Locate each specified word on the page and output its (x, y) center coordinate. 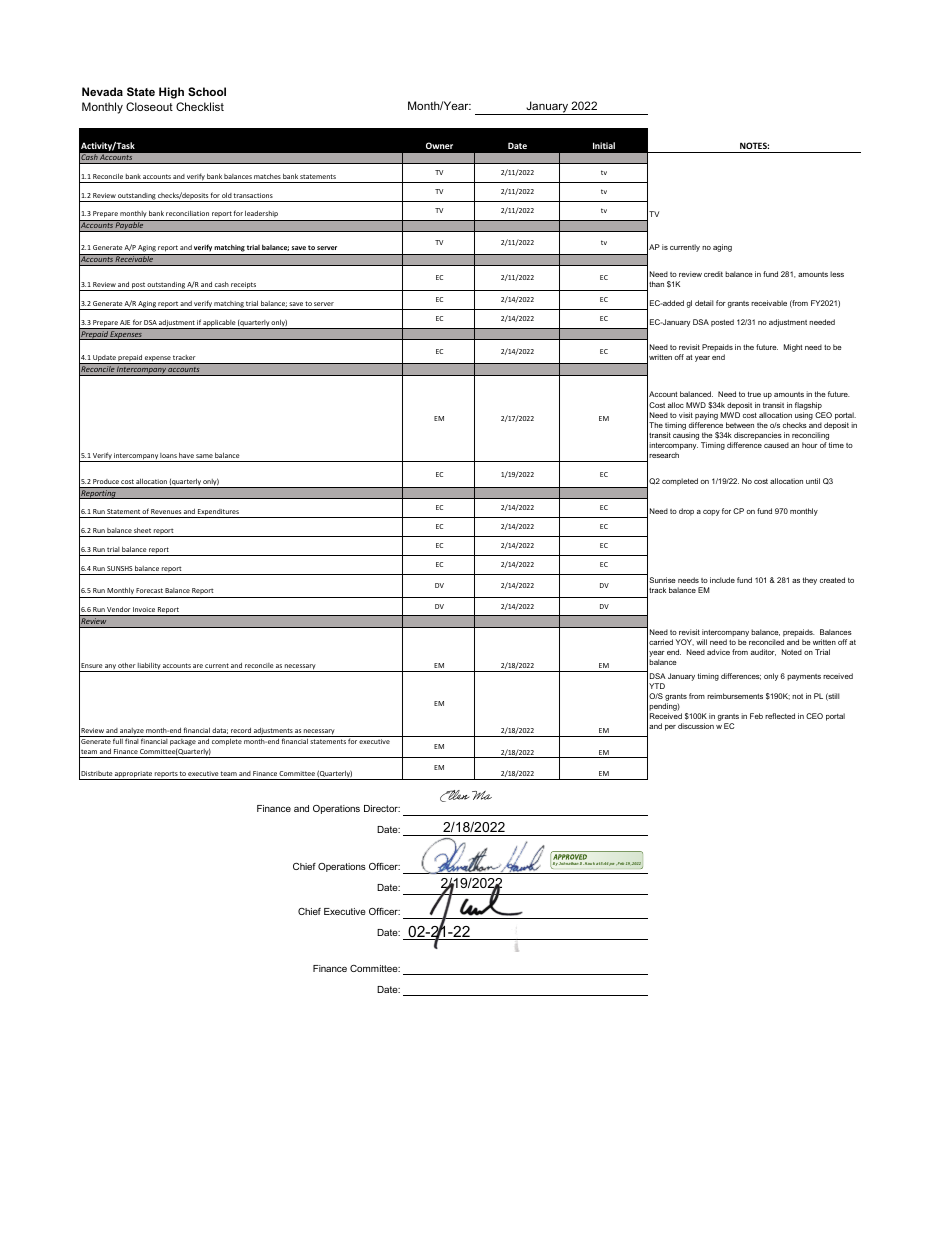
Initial (604, 145)
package (182, 741)
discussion (696, 726)
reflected (780, 716)
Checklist (200, 106)
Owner (439, 145)
